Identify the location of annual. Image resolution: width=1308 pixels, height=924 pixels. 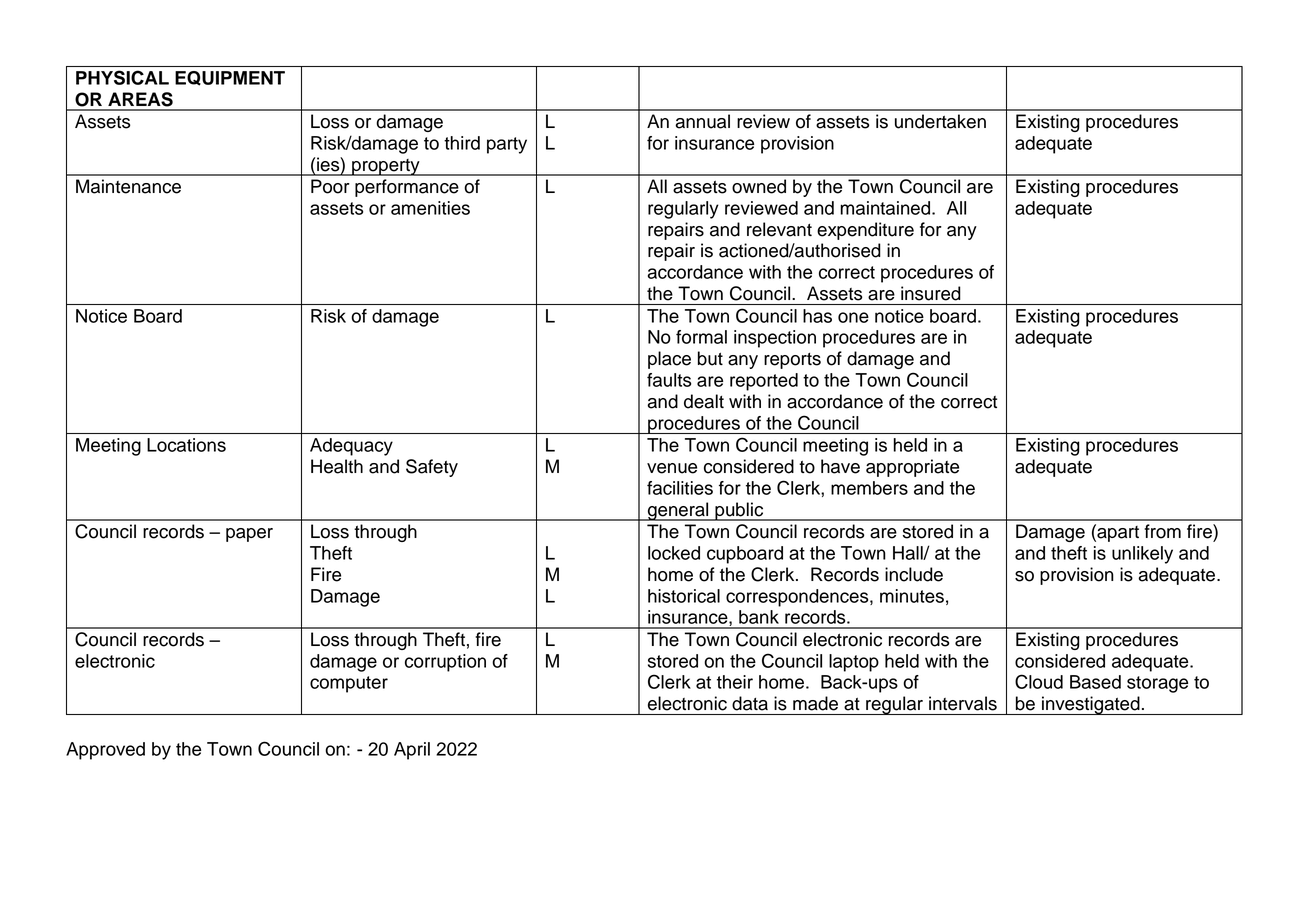
(702, 121).
